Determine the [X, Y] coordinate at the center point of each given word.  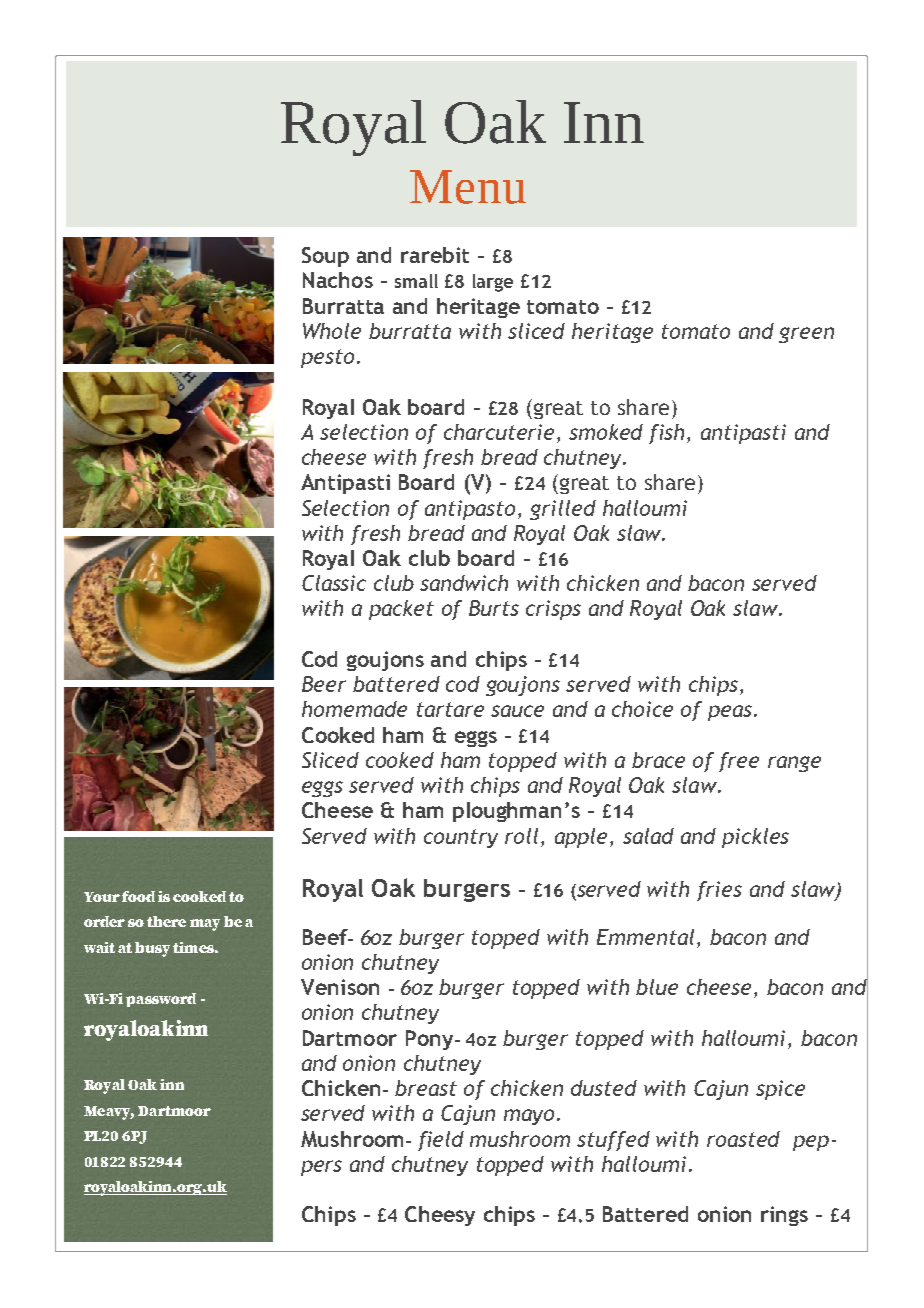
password [161, 1000]
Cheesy [440, 1216]
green [806, 335]
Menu [468, 187]
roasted [743, 1139]
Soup [325, 257]
